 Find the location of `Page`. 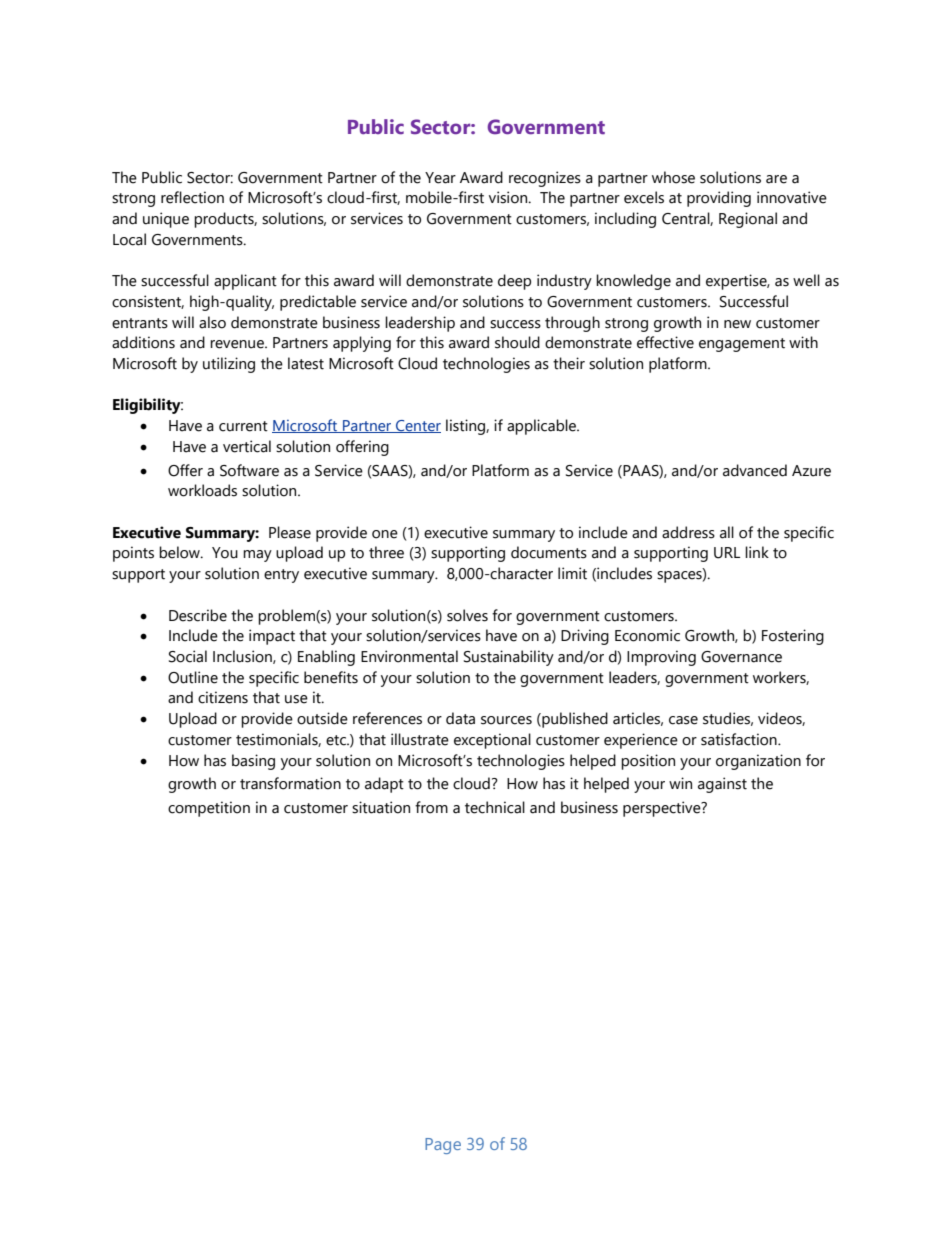

Page is located at coordinates (443, 1146).
